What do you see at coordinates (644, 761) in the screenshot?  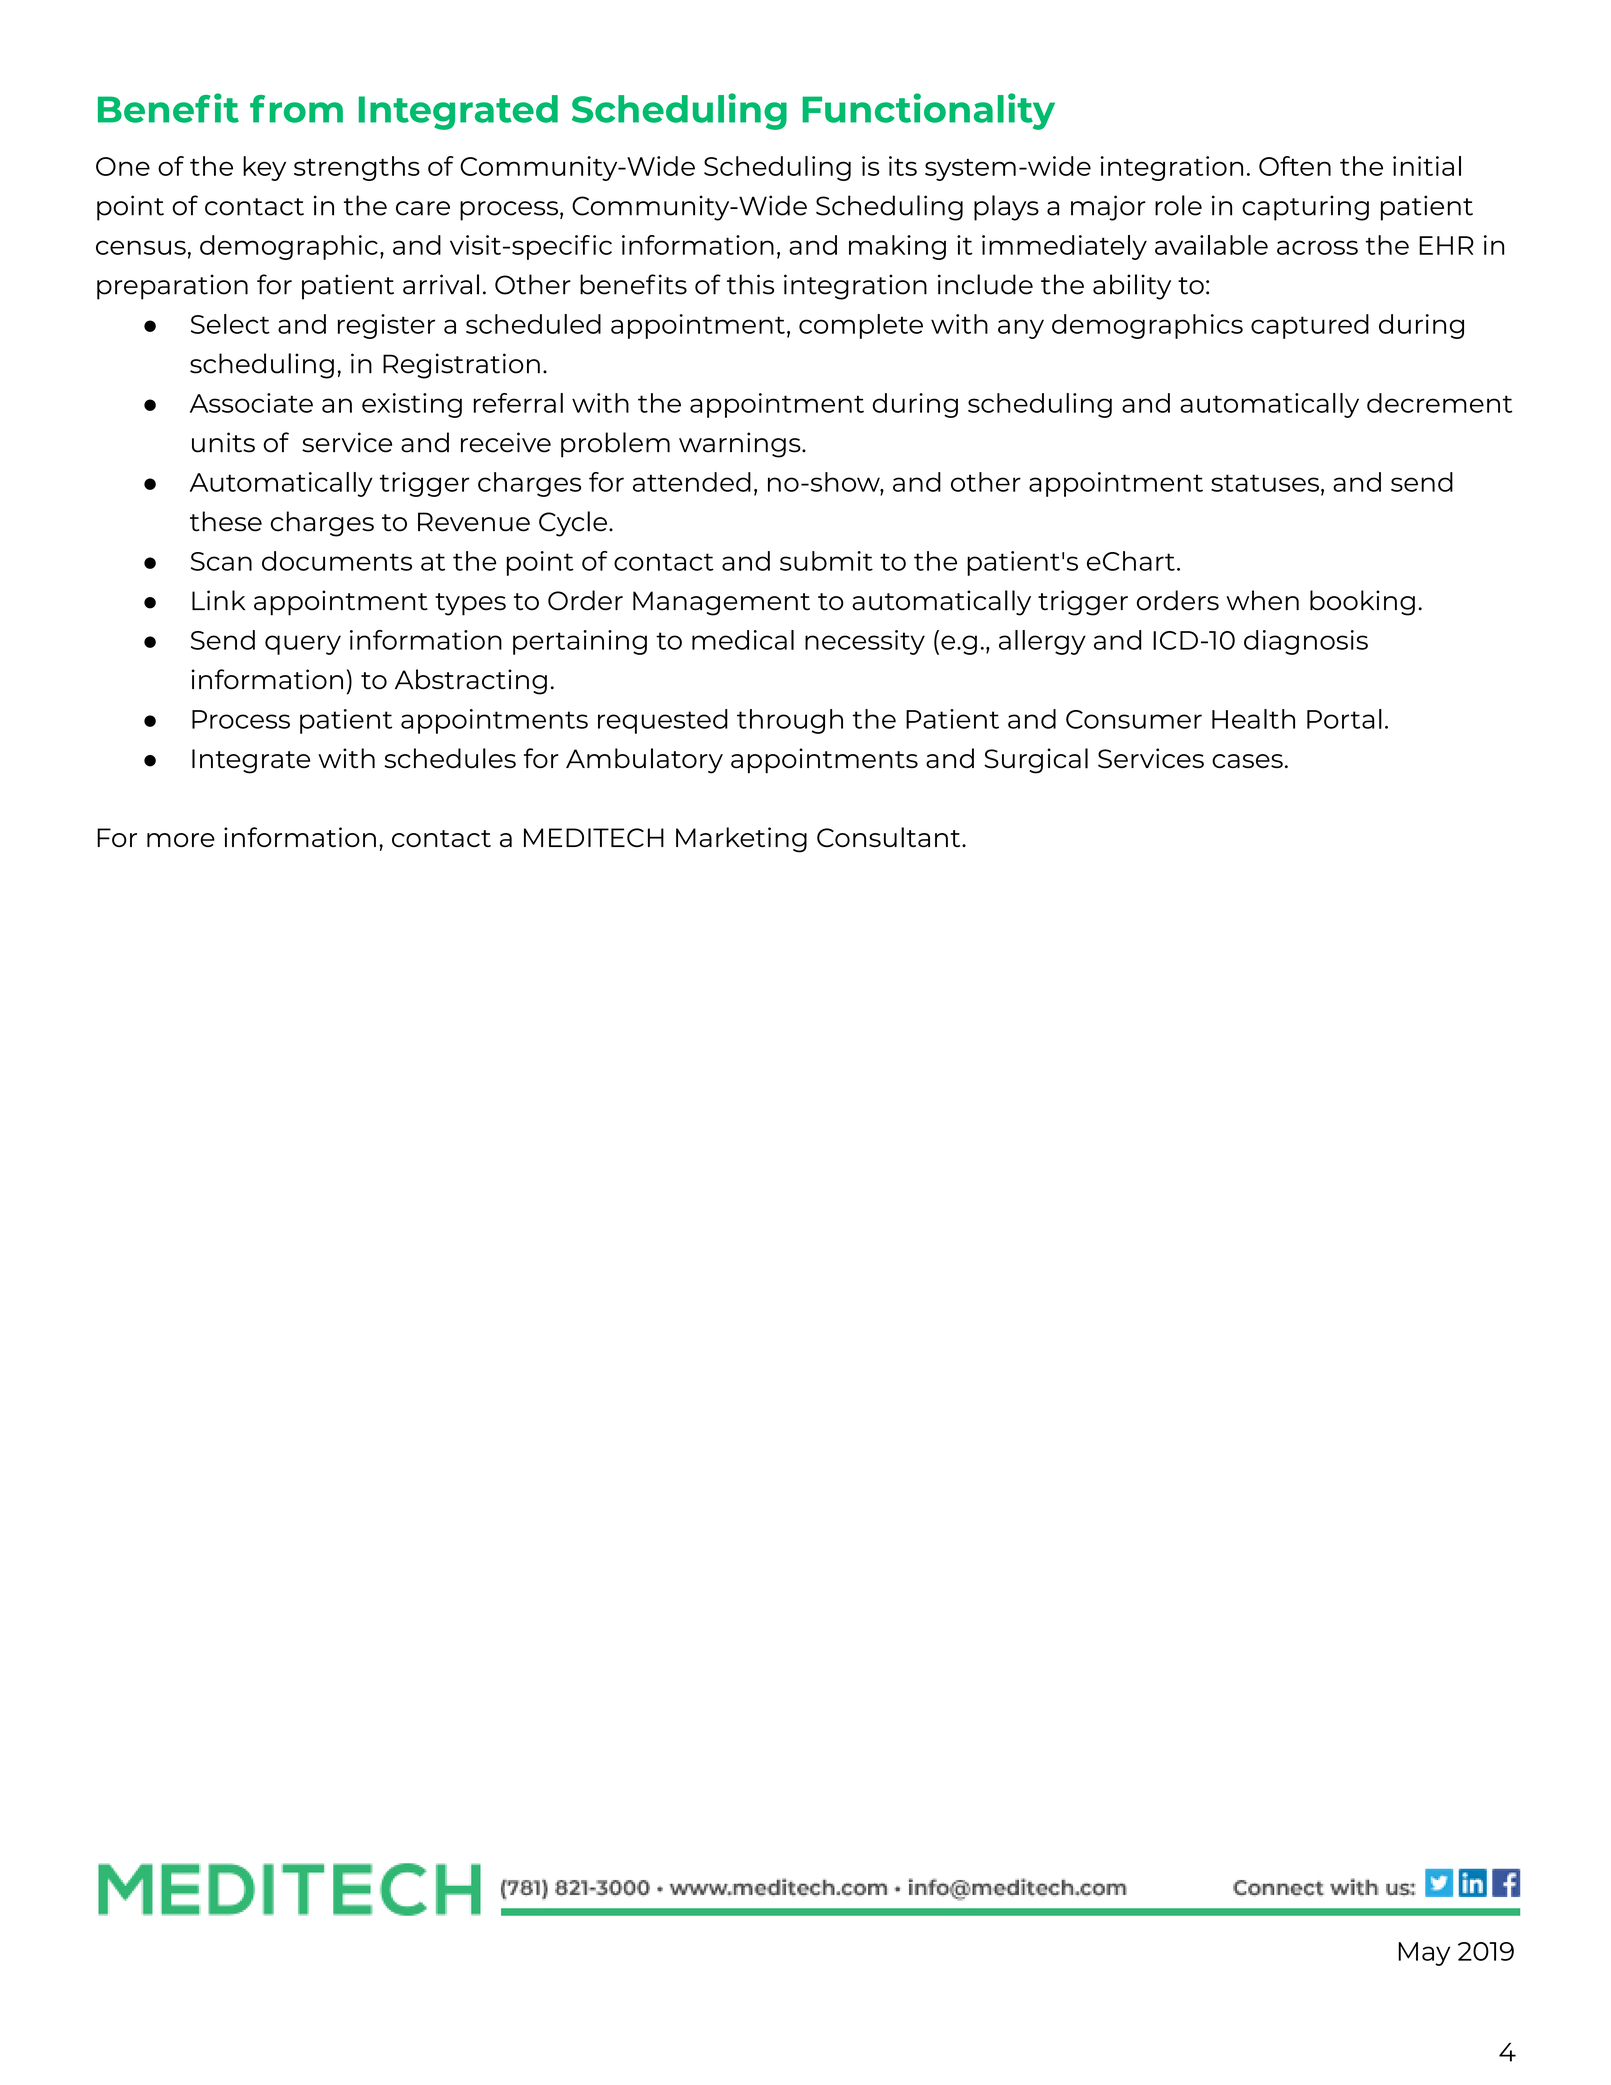 I see `Ambulatory` at bounding box center [644, 761].
